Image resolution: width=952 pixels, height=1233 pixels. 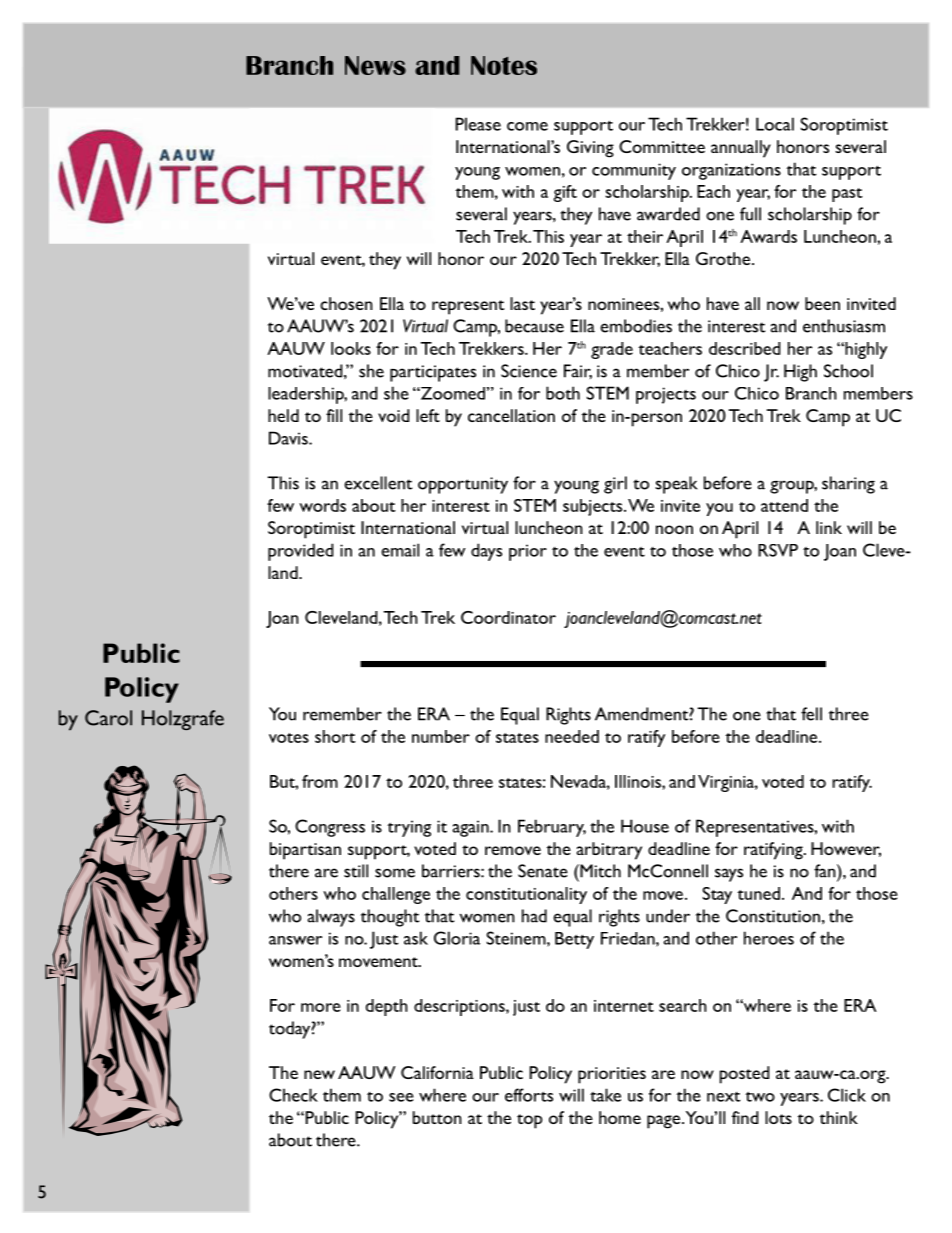 What do you see at coordinates (478, 124) in the screenshot?
I see `Please` at bounding box center [478, 124].
